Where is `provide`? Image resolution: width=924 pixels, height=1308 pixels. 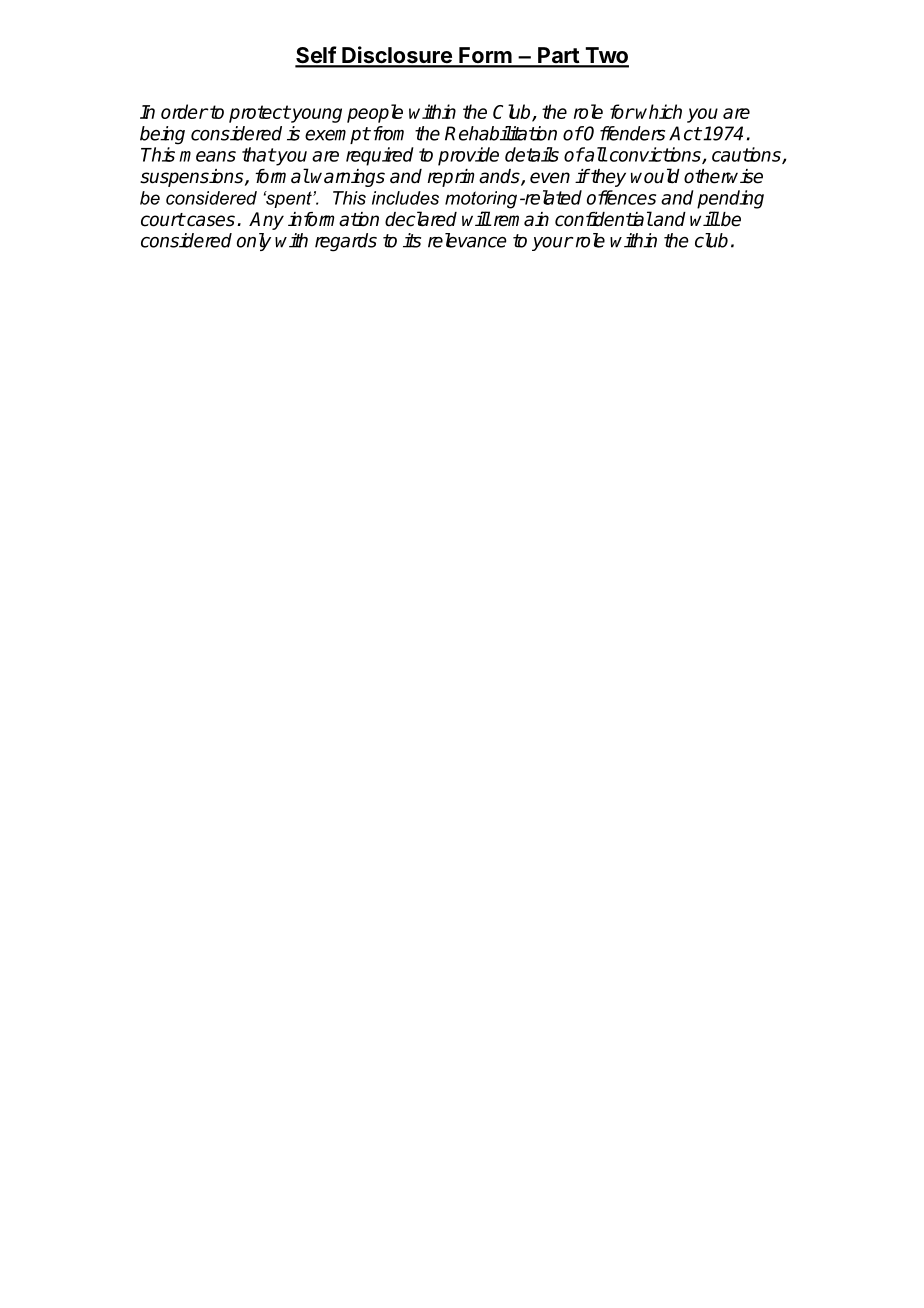
provide is located at coordinates (468, 156).
